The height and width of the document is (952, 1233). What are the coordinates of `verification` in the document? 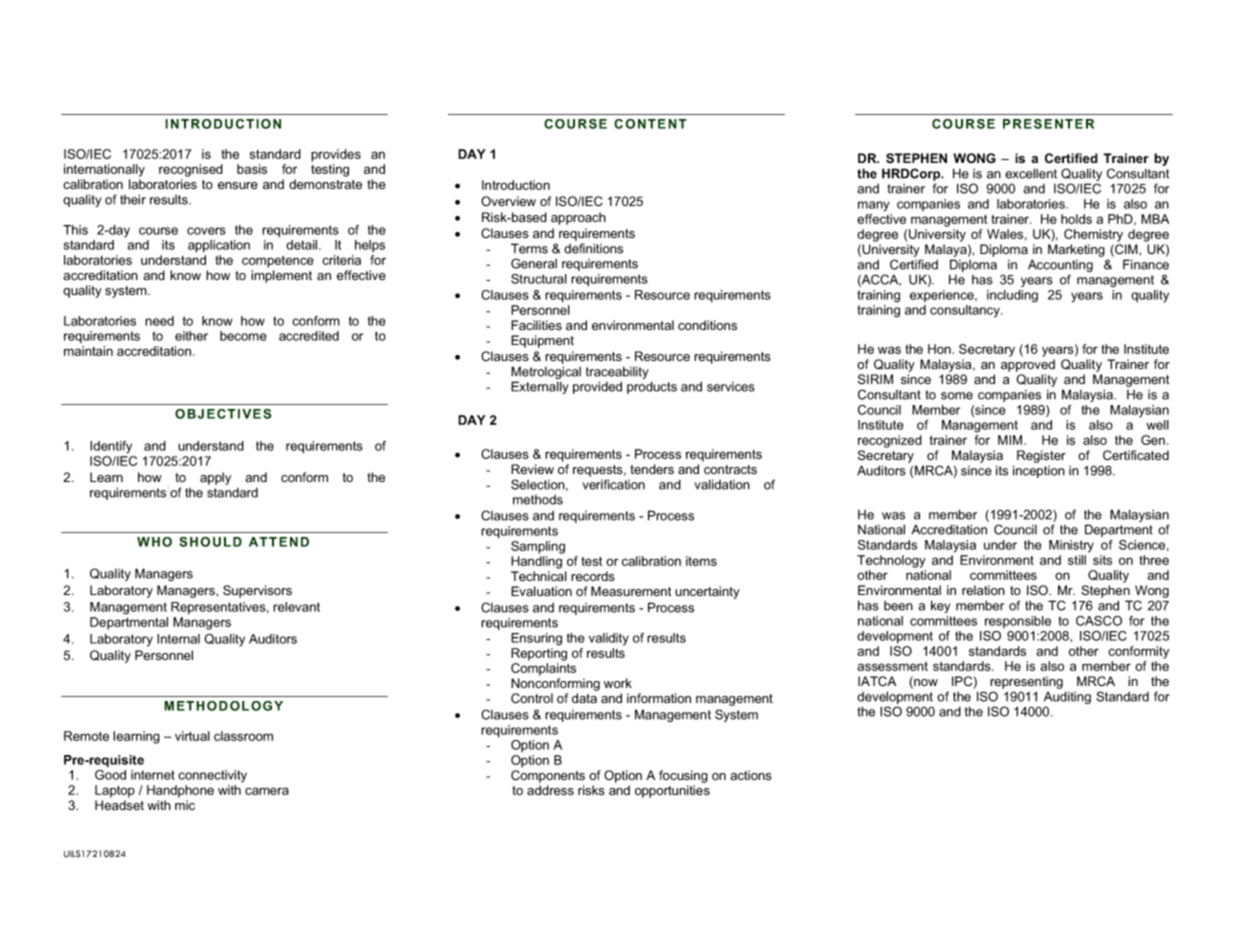 It's located at (613, 484).
